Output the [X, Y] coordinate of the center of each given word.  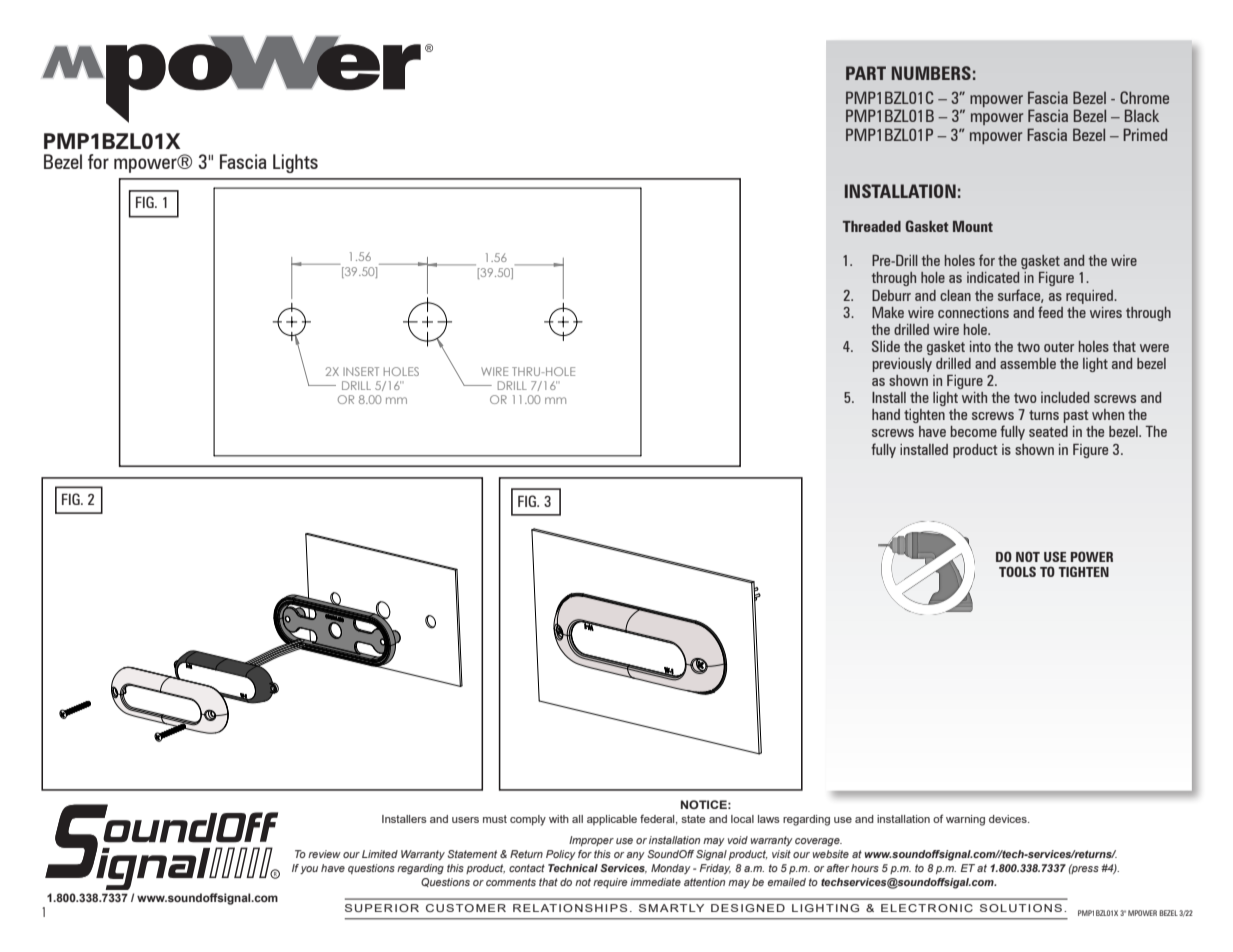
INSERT [361, 371]
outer [1059, 347]
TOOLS [1017, 571]
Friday [715, 869]
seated [1048, 431]
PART [866, 73]
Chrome [1144, 97]
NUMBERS [931, 73]
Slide [886, 346]
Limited [380, 854]
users [465, 820]
